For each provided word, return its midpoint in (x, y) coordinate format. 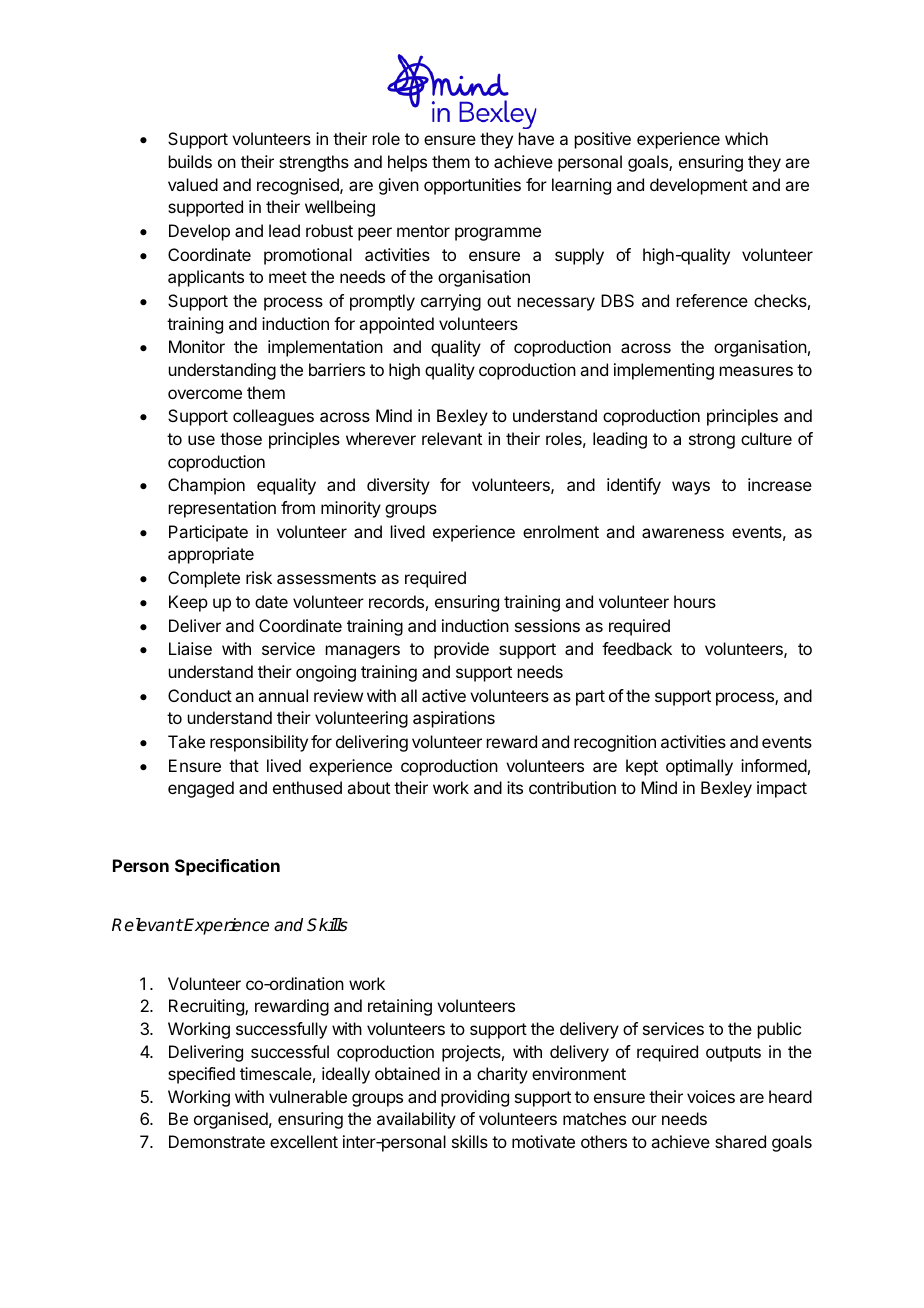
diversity (398, 486)
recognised (299, 186)
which (746, 138)
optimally (699, 767)
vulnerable (308, 1096)
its (515, 787)
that (244, 765)
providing (475, 1098)
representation (222, 509)
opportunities (472, 186)
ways (691, 488)
